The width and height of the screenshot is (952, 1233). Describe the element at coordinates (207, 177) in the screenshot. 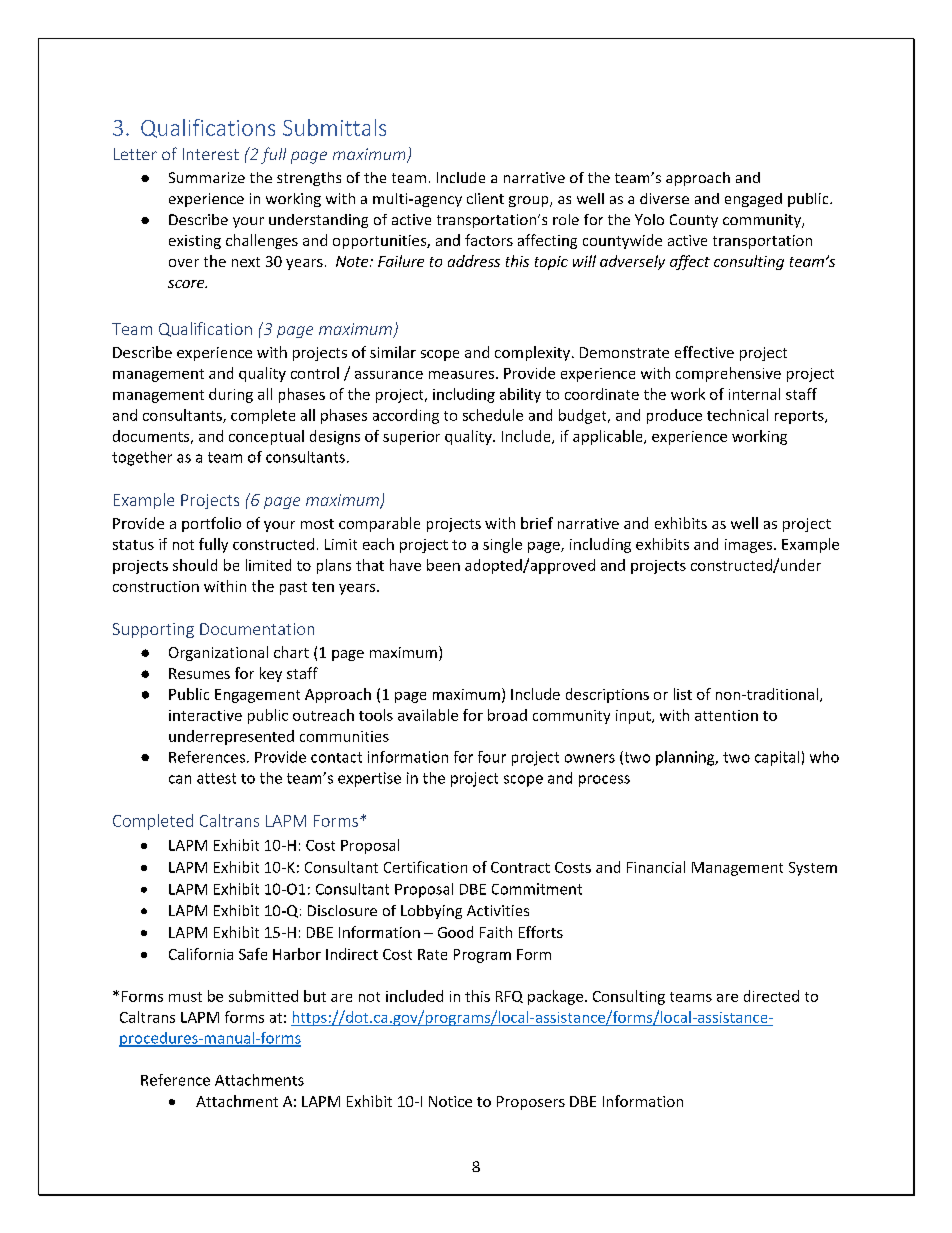

I see `Summarize` at that location.
